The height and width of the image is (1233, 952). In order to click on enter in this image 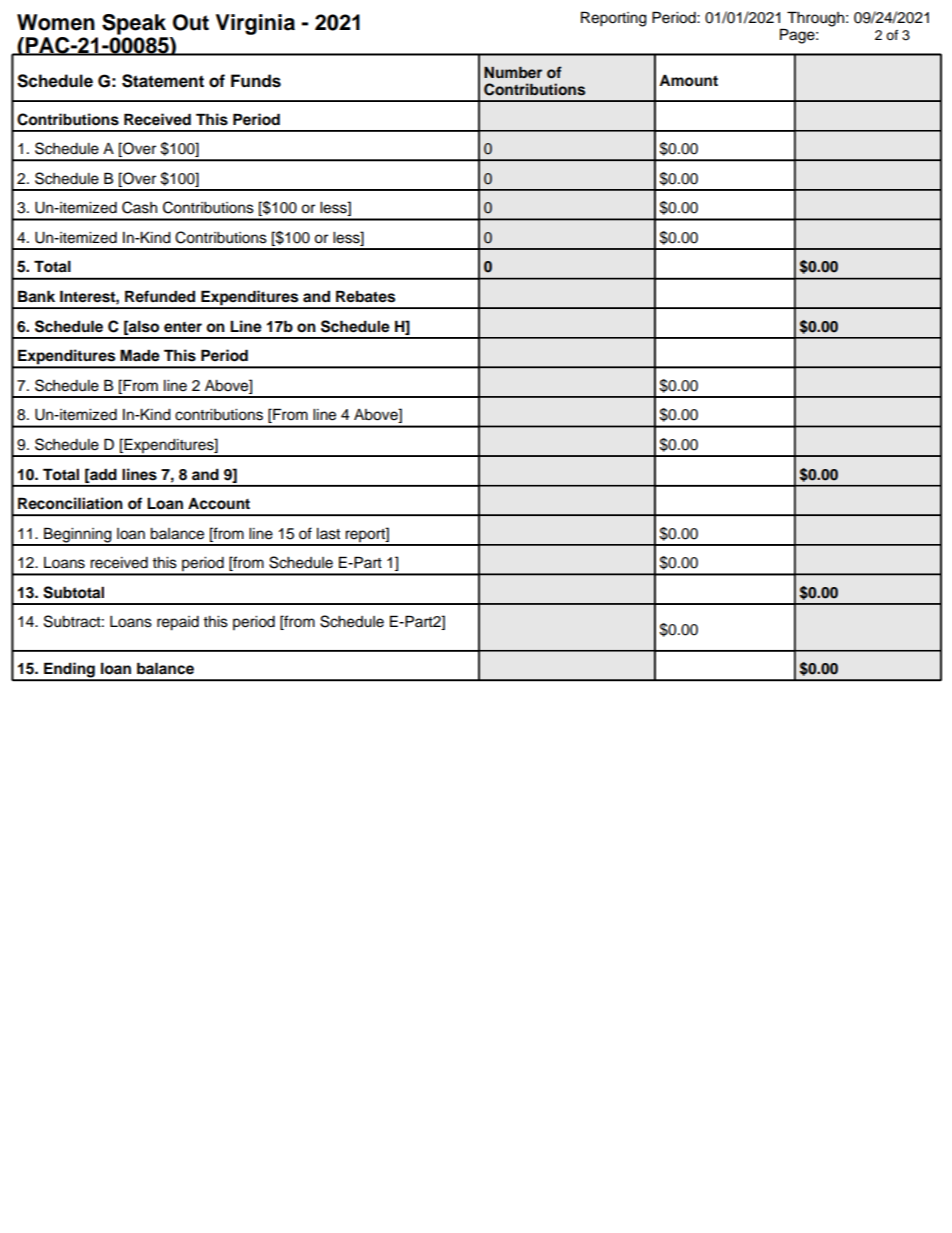, I will do `click(183, 327)`.
